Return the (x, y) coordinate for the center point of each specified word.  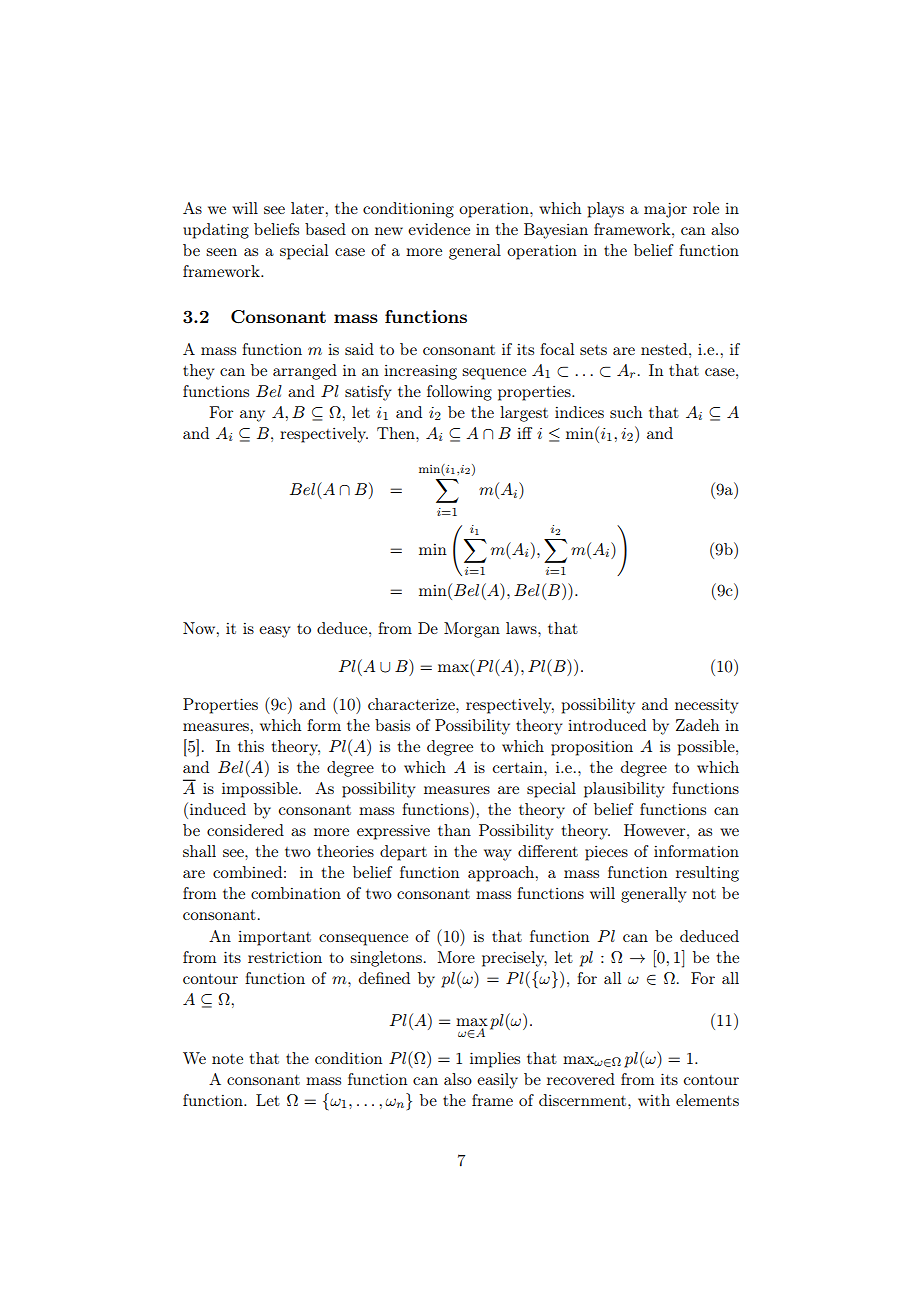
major (665, 210)
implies (495, 1060)
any (252, 416)
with (654, 1100)
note (227, 1059)
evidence (439, 229)
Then (397, 433)
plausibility (624, 790)
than (454, 830)
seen (221, 252)
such (626, 412)
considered (245, 830)
